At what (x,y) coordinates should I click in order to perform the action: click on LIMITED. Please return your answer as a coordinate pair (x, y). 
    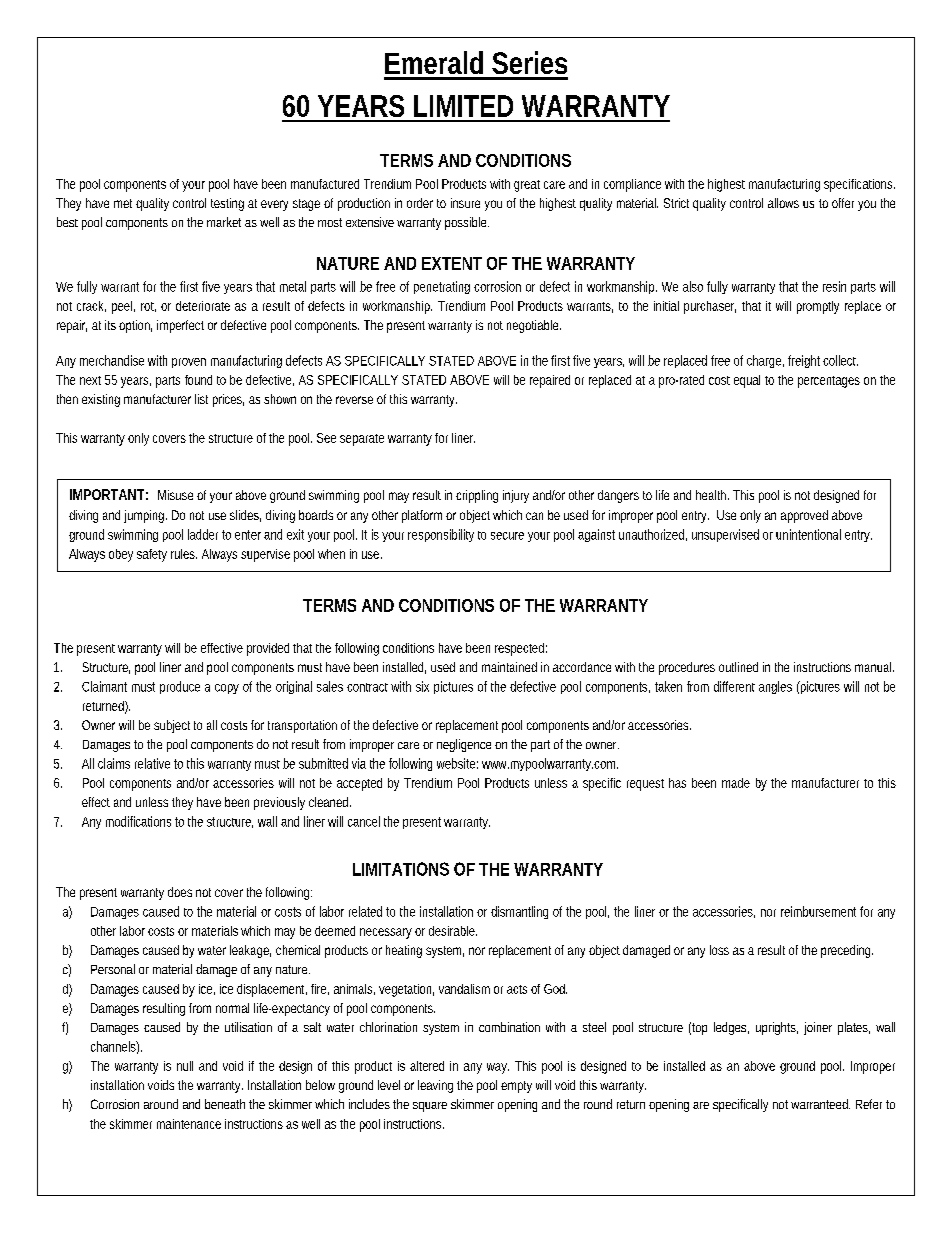
    Looking at the image, I should click on (463, 106).
